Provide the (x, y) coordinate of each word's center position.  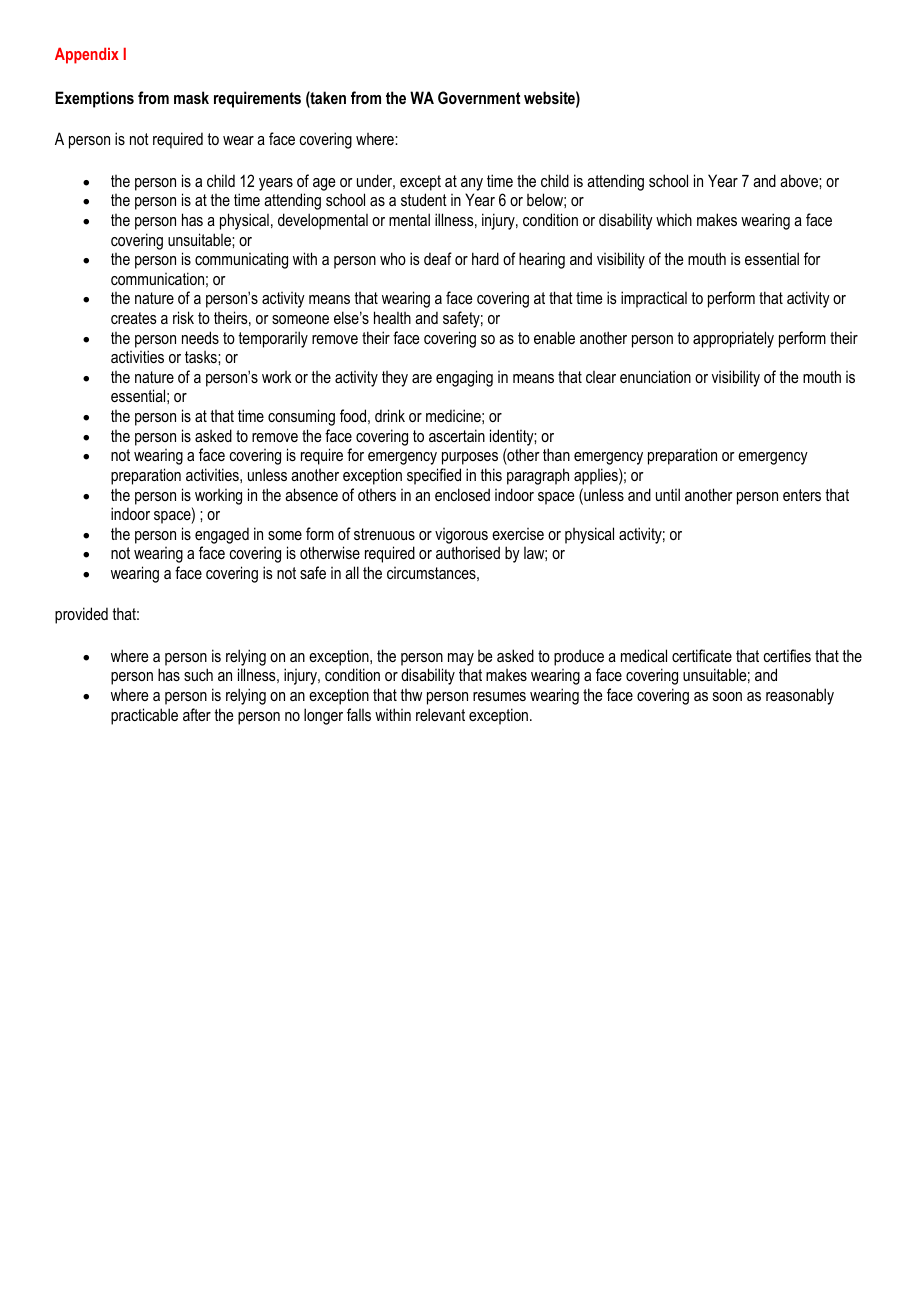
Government (479, 97)
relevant (440, 714)
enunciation (655, 376)
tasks (202, 357)
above (800, 180)
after (197, 714)
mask (191, 97)
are (422, 378)
